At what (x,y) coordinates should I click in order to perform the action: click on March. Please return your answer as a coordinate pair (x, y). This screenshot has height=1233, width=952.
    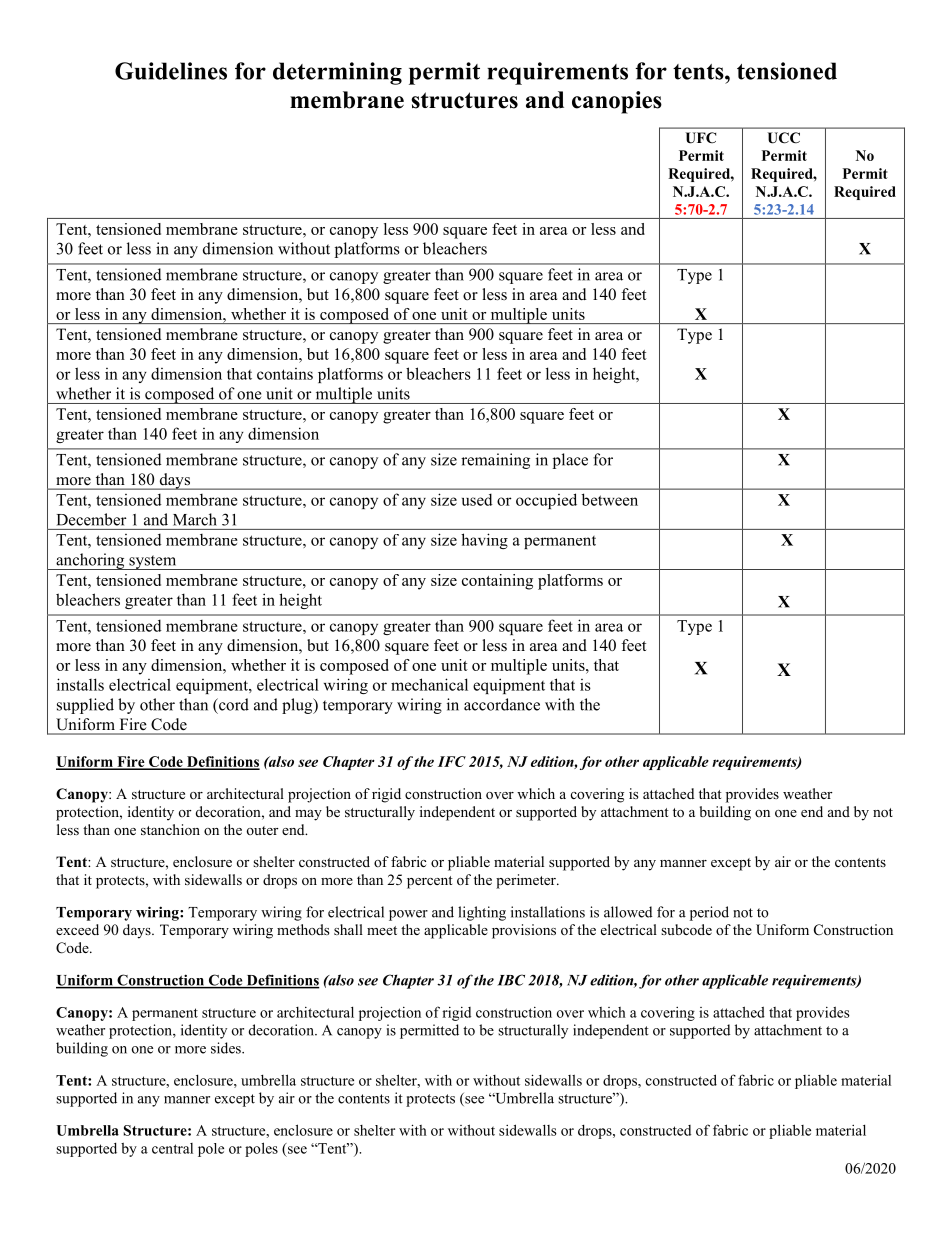
    Looking at the image, I should click on (194, 519).
